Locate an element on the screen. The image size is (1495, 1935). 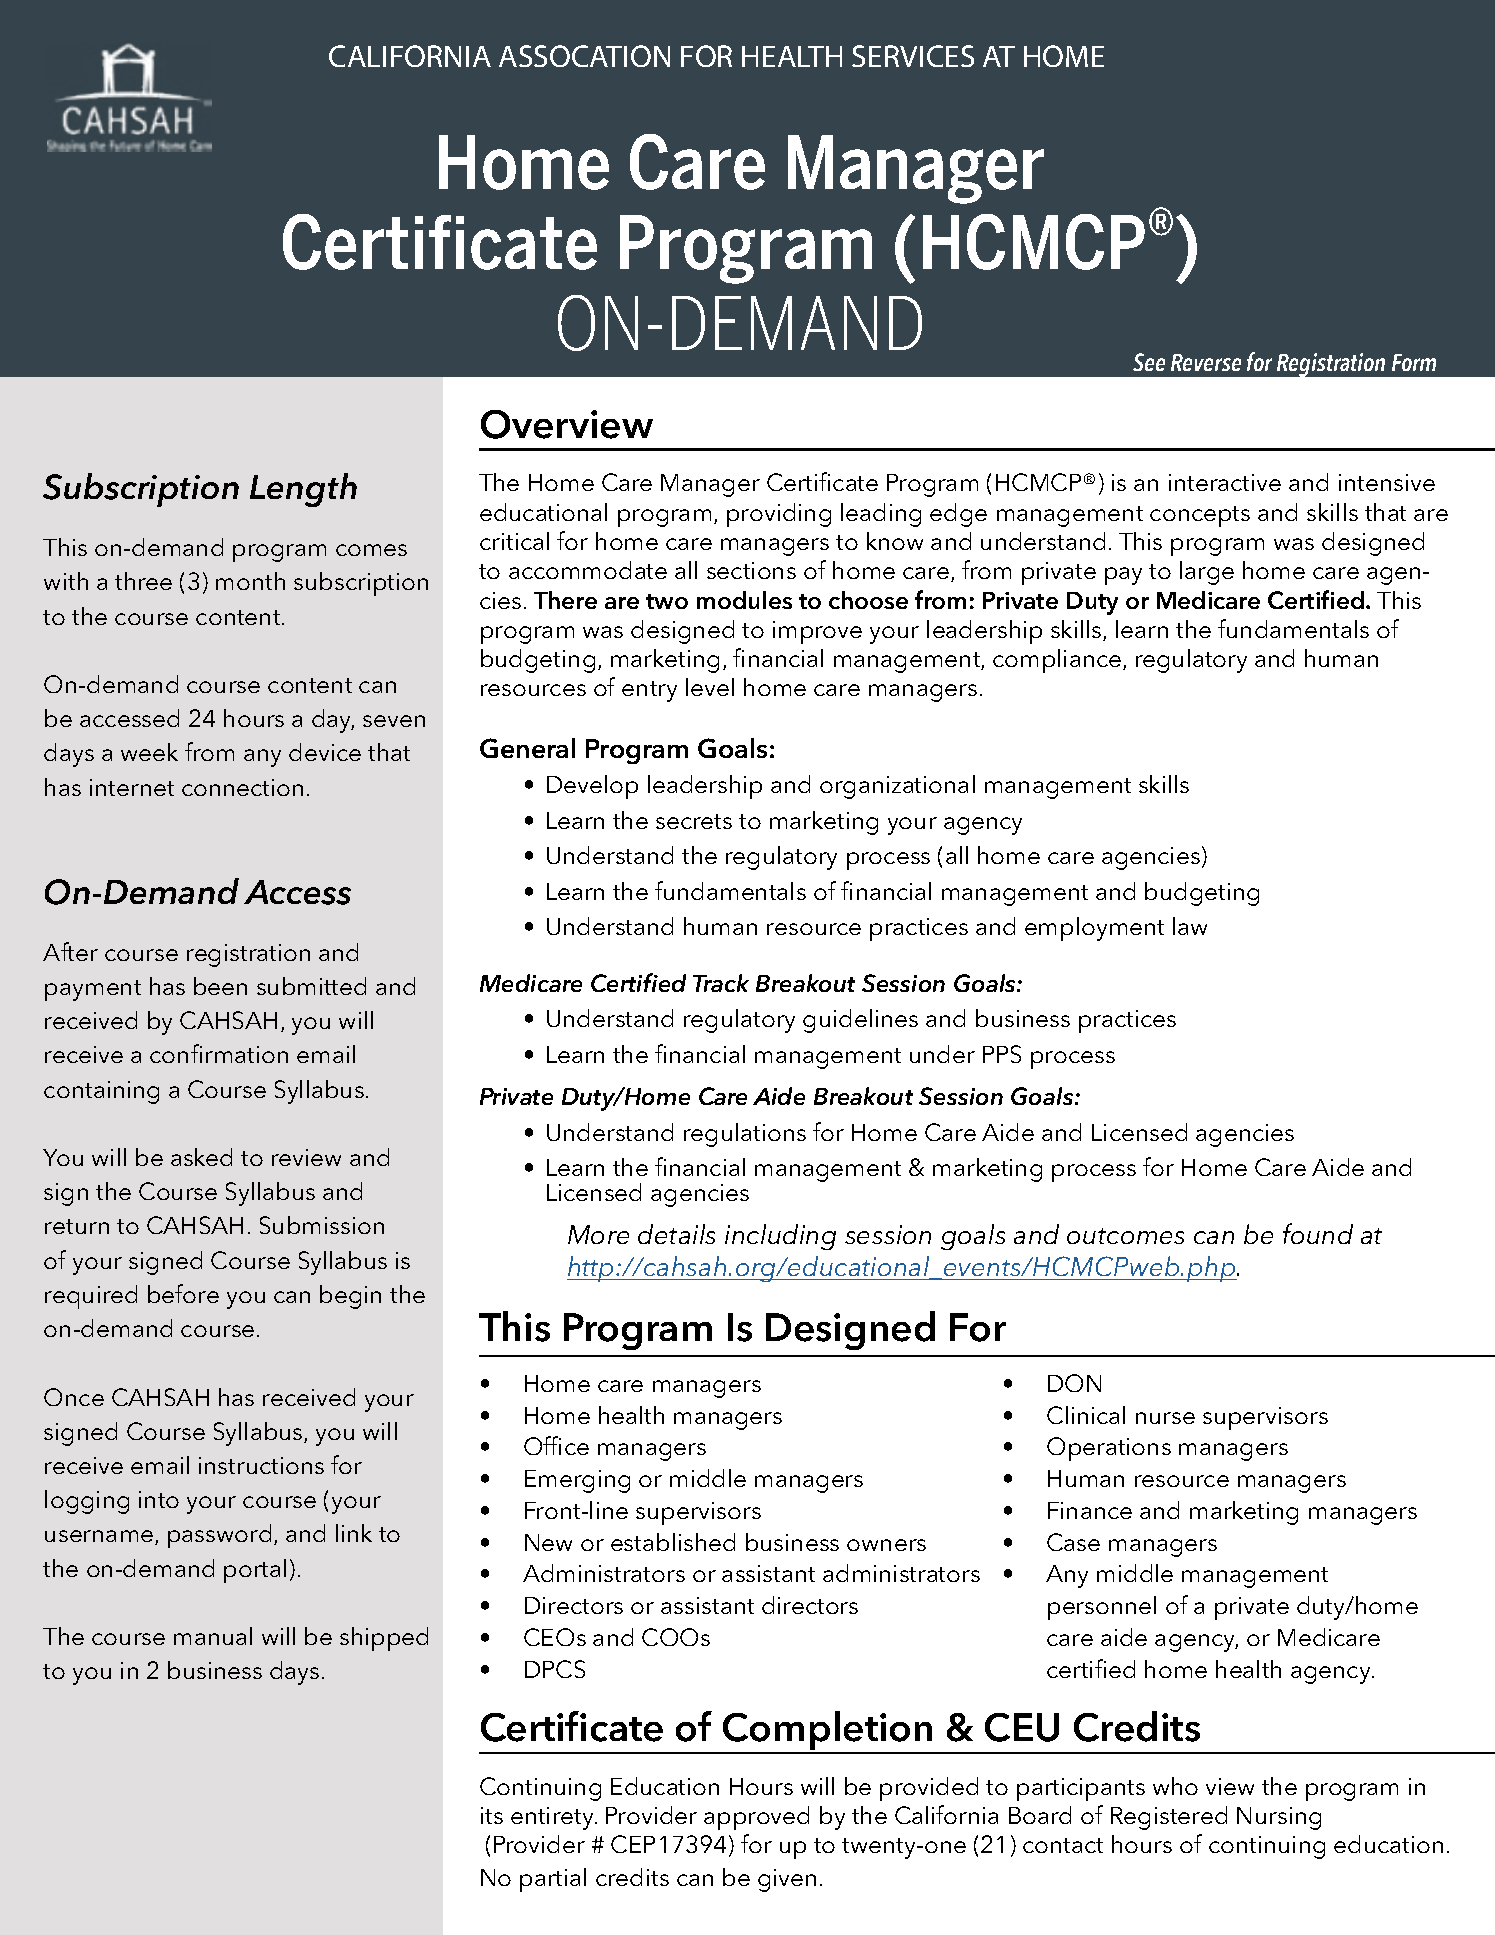
Reverse is located at coordinates (1206, 362).
